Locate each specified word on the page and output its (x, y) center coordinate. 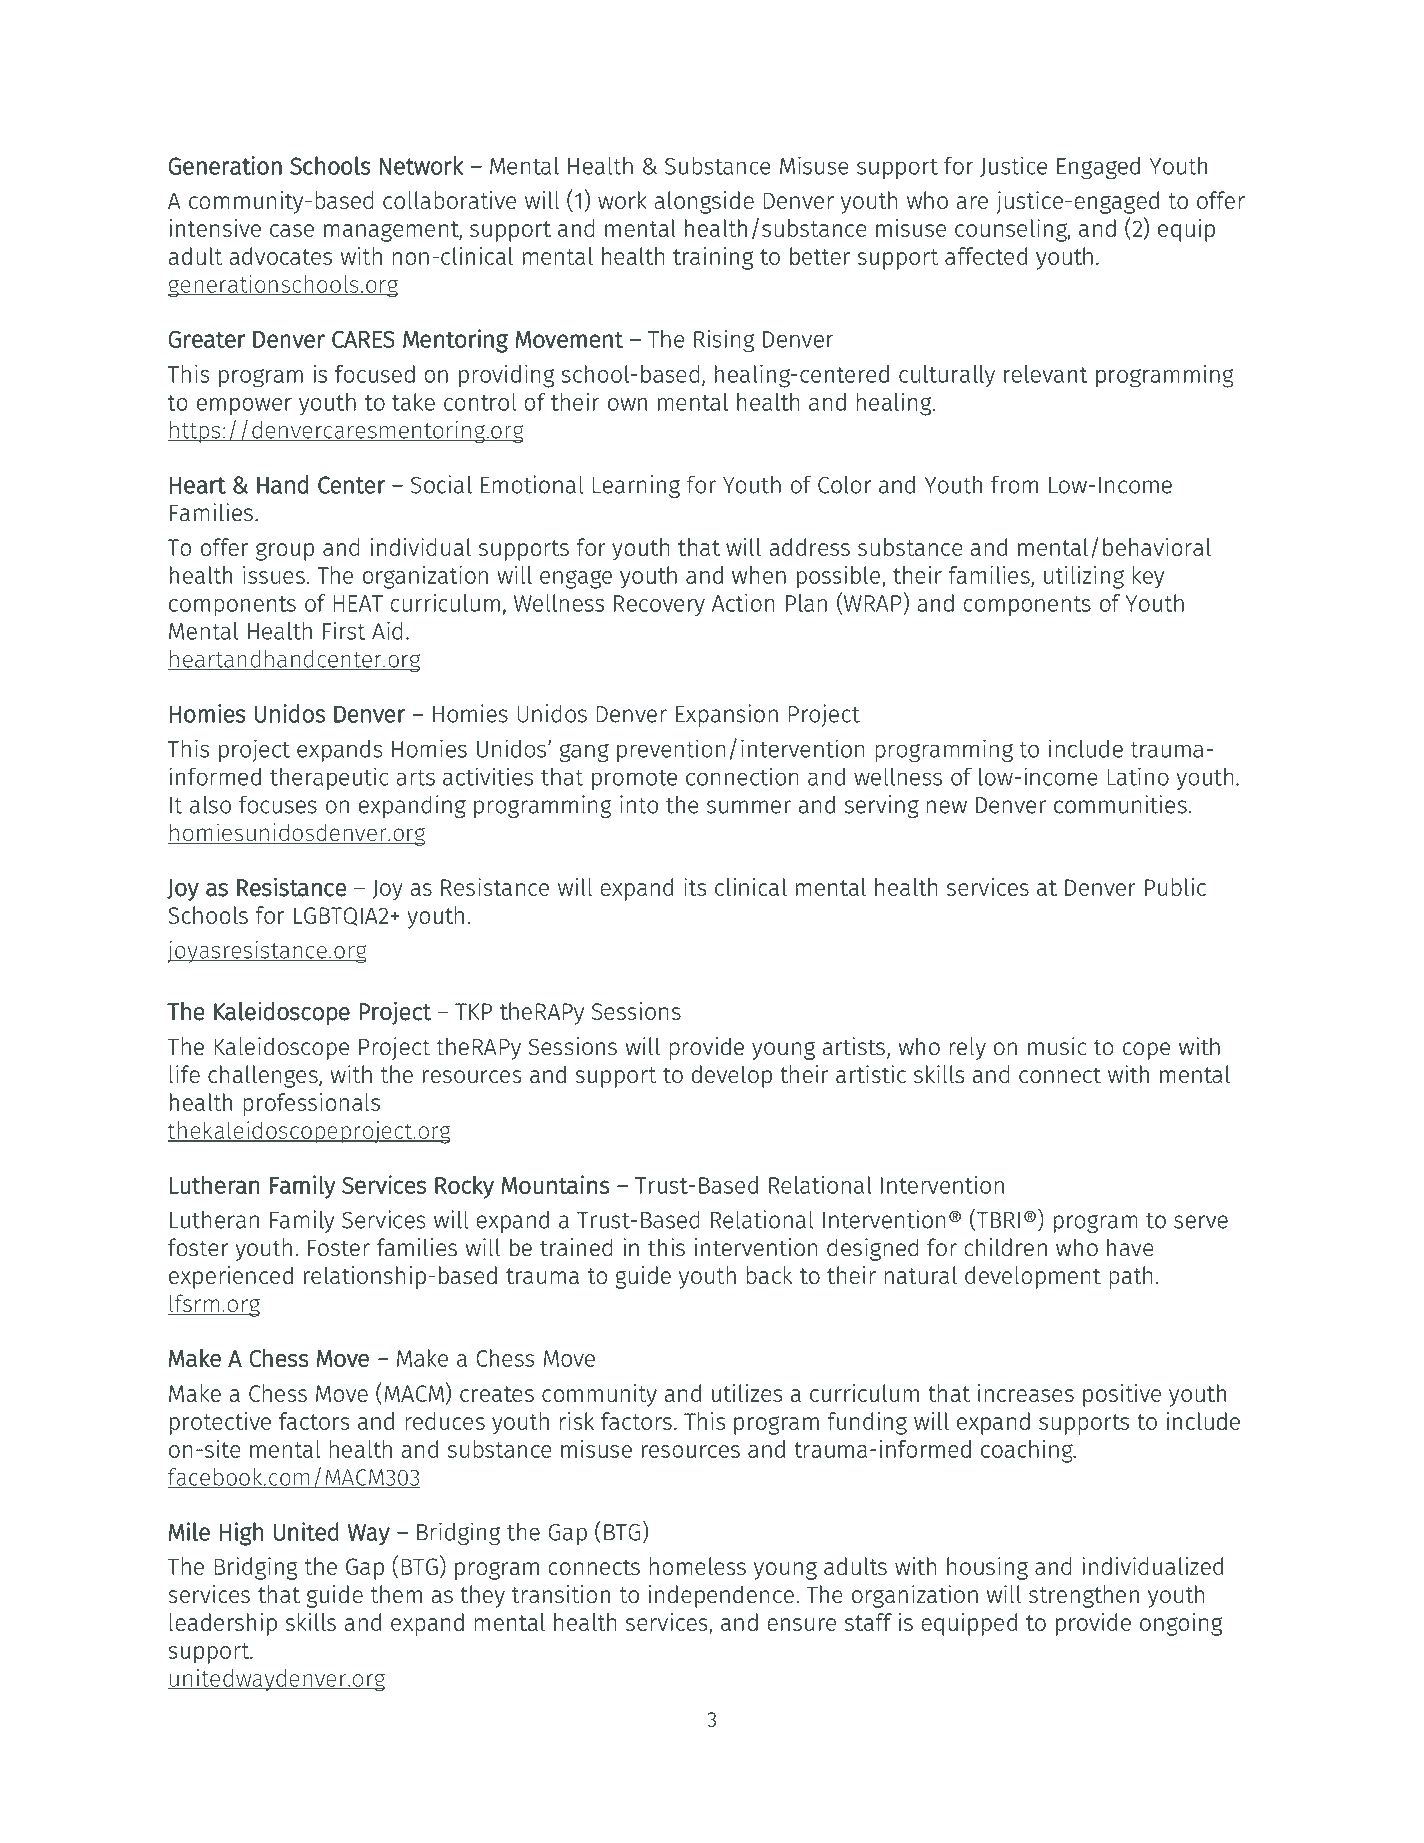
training (713, 258)
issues (274, 575)
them (396, 1594)
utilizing (1084, 577)
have (1130, 1247)
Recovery (659, 605)
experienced (231, 1277)
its (695, 887)
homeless (697, 1566)
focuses (278, 804)
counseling (1012, 230)
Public (1175, 887)
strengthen (1084, 1596)
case (292, 230)
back (769, 1275)
